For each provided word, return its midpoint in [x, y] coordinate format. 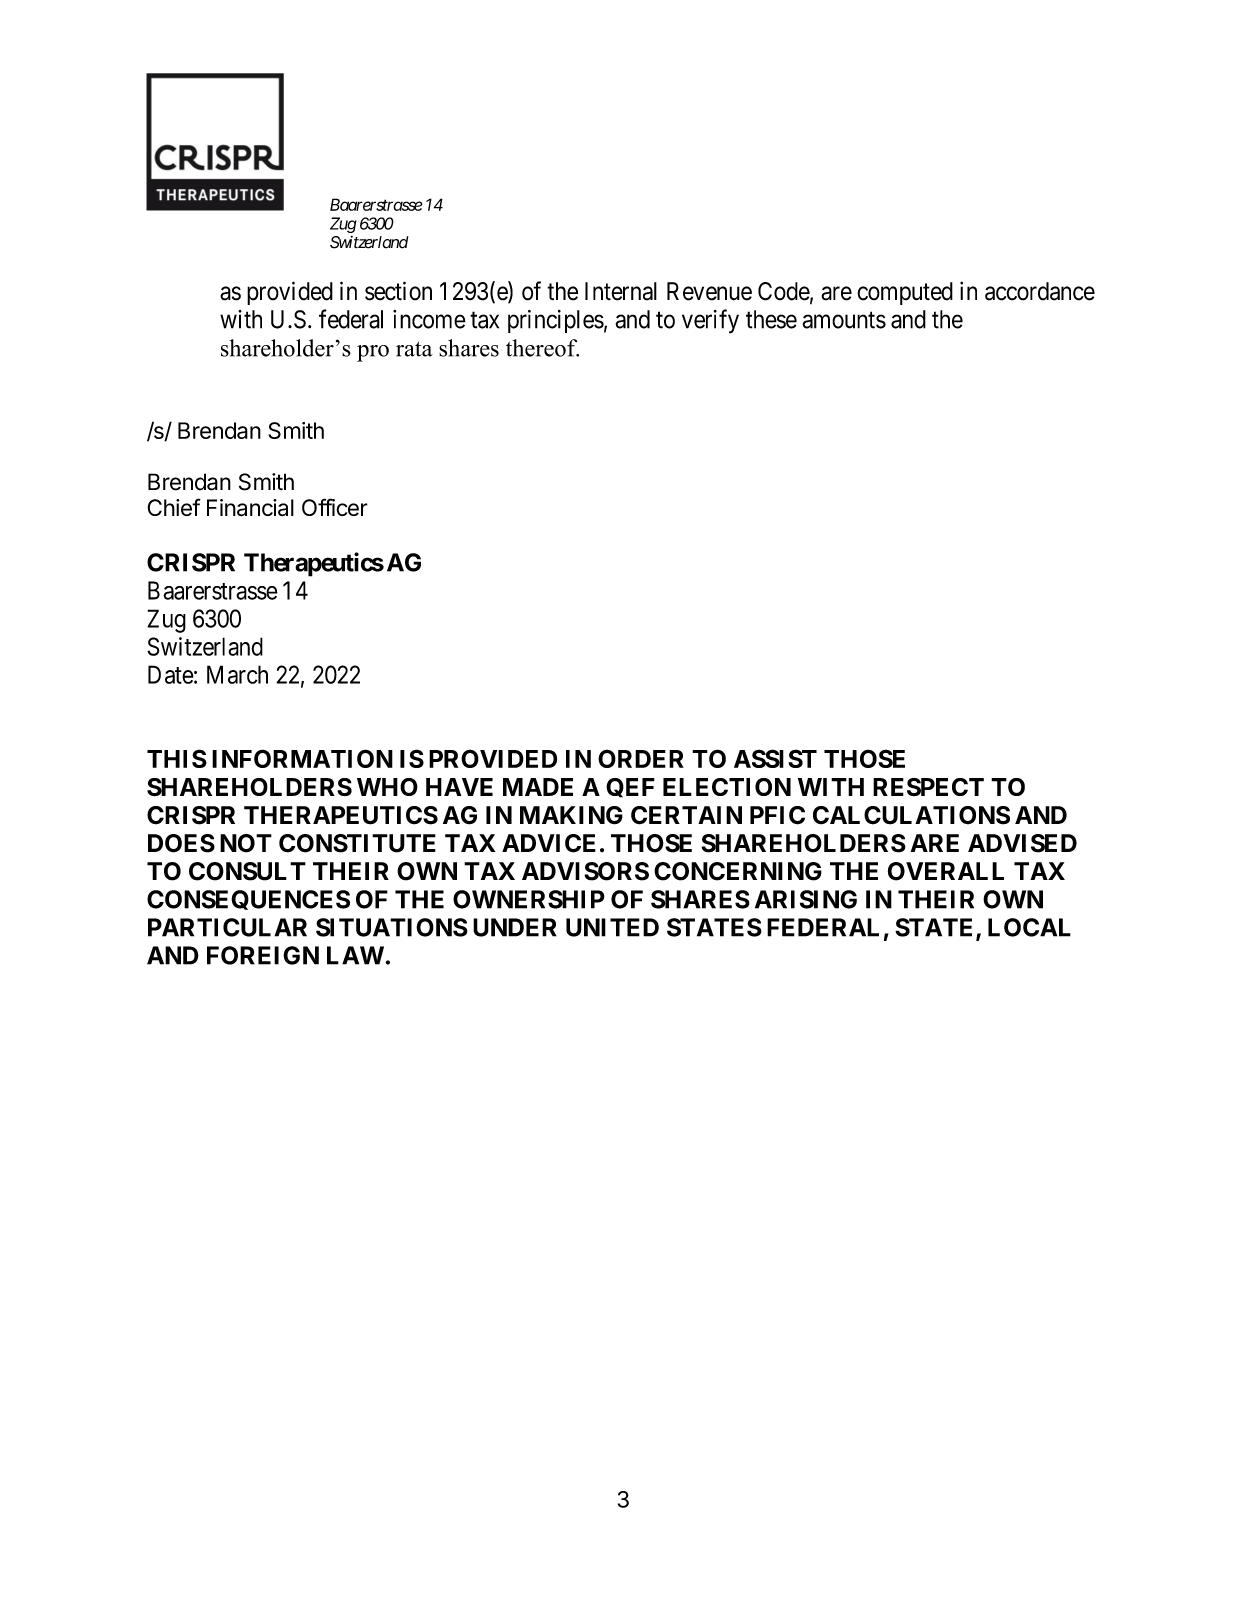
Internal [621, 291]
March [237, 674]
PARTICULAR [227, 927]
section [398, 291]
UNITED [612, 927]
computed [905, 293]
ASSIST [775, 758]
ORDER [641, 758]
